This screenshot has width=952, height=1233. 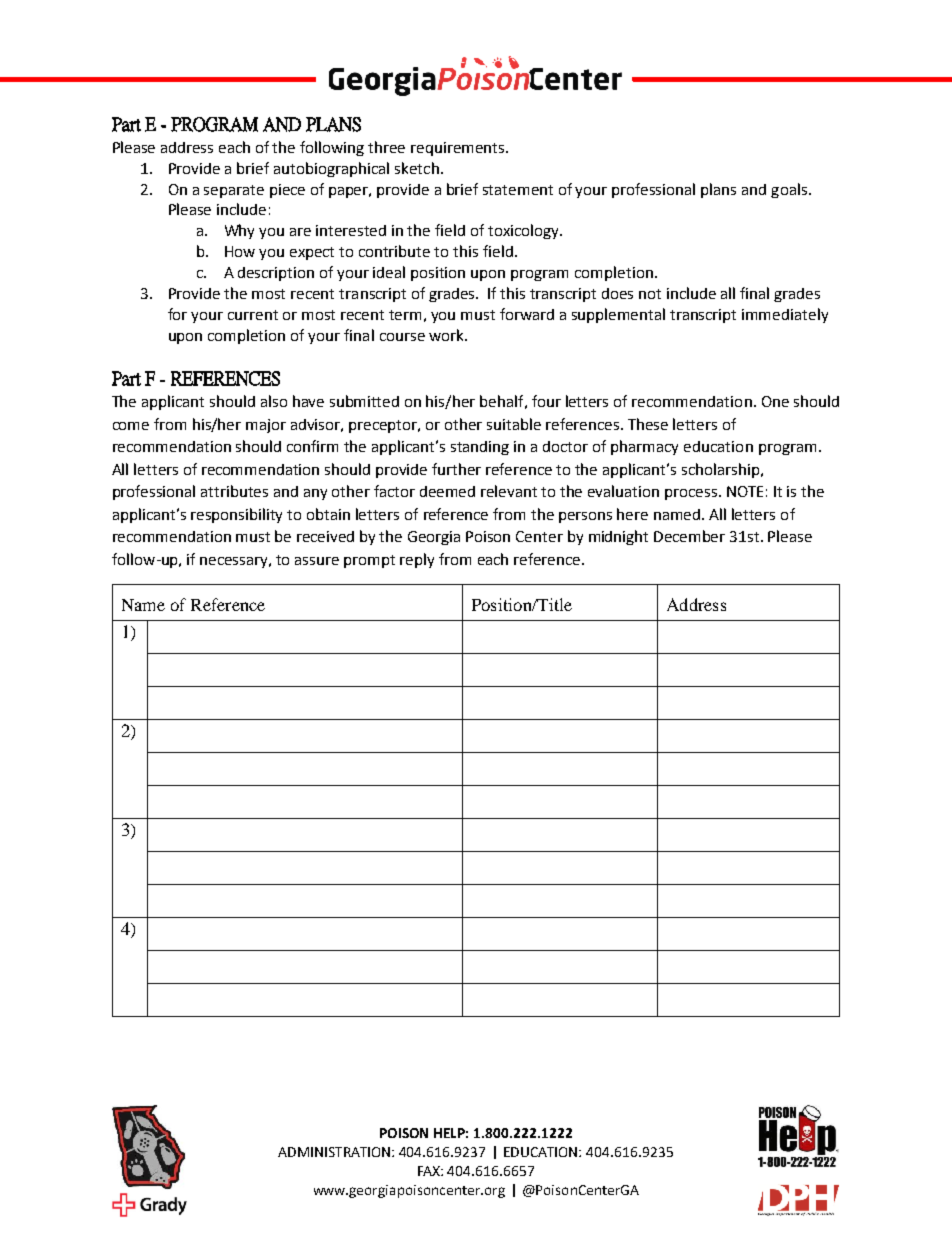 I want to click on reply, so click(x=417, y=560).
